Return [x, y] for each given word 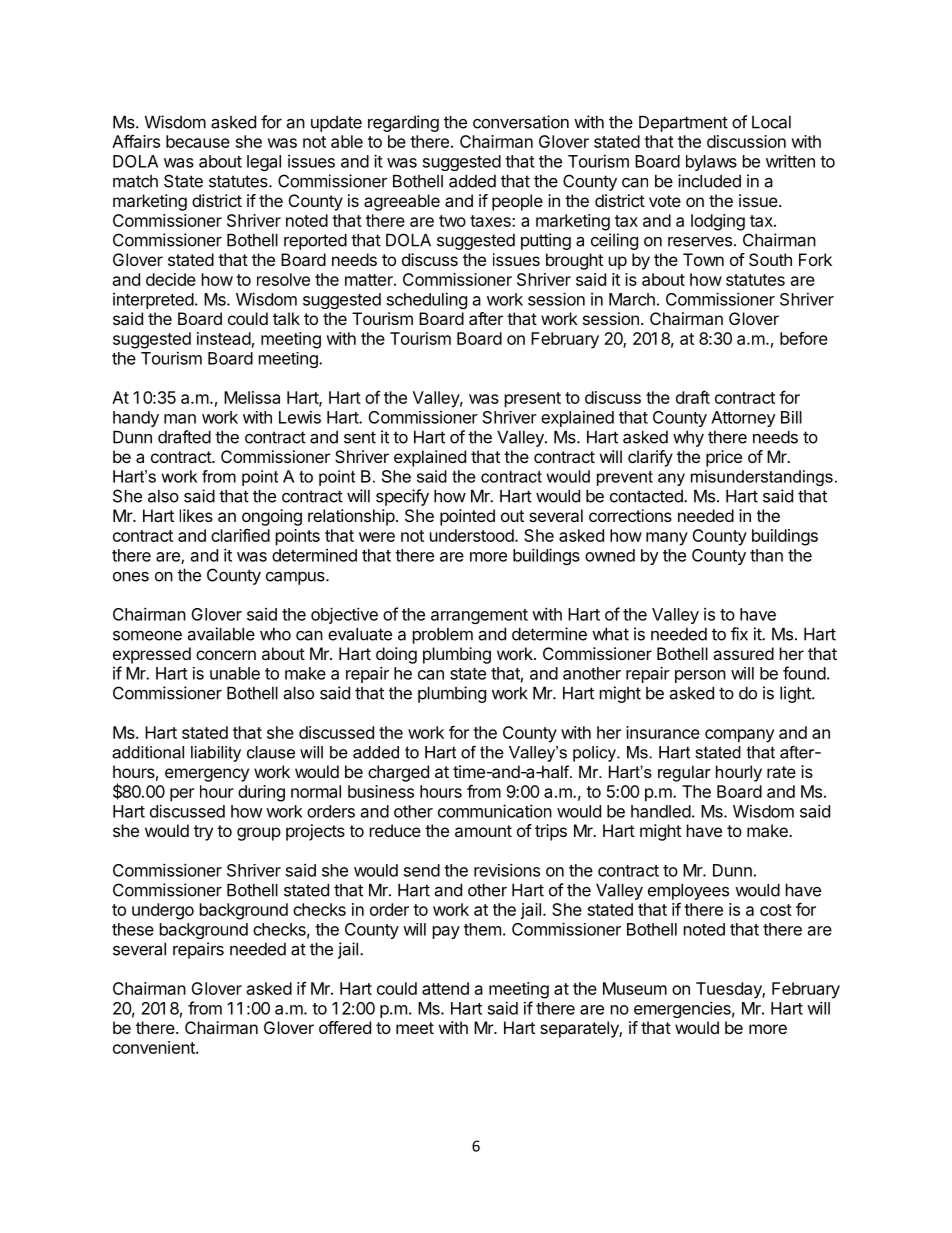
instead [224, 338]
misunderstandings [762, 478]
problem [443, 636]
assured [743, 653]
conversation [521, 122]
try [203, 833]
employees [688, 892]
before [804, 338]
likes [196, 515]
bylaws [711, 163]
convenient [155, 1047]
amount [483, 831]
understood [473, 535]
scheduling [427, 300]
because [198, 141]
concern [226, 655]
